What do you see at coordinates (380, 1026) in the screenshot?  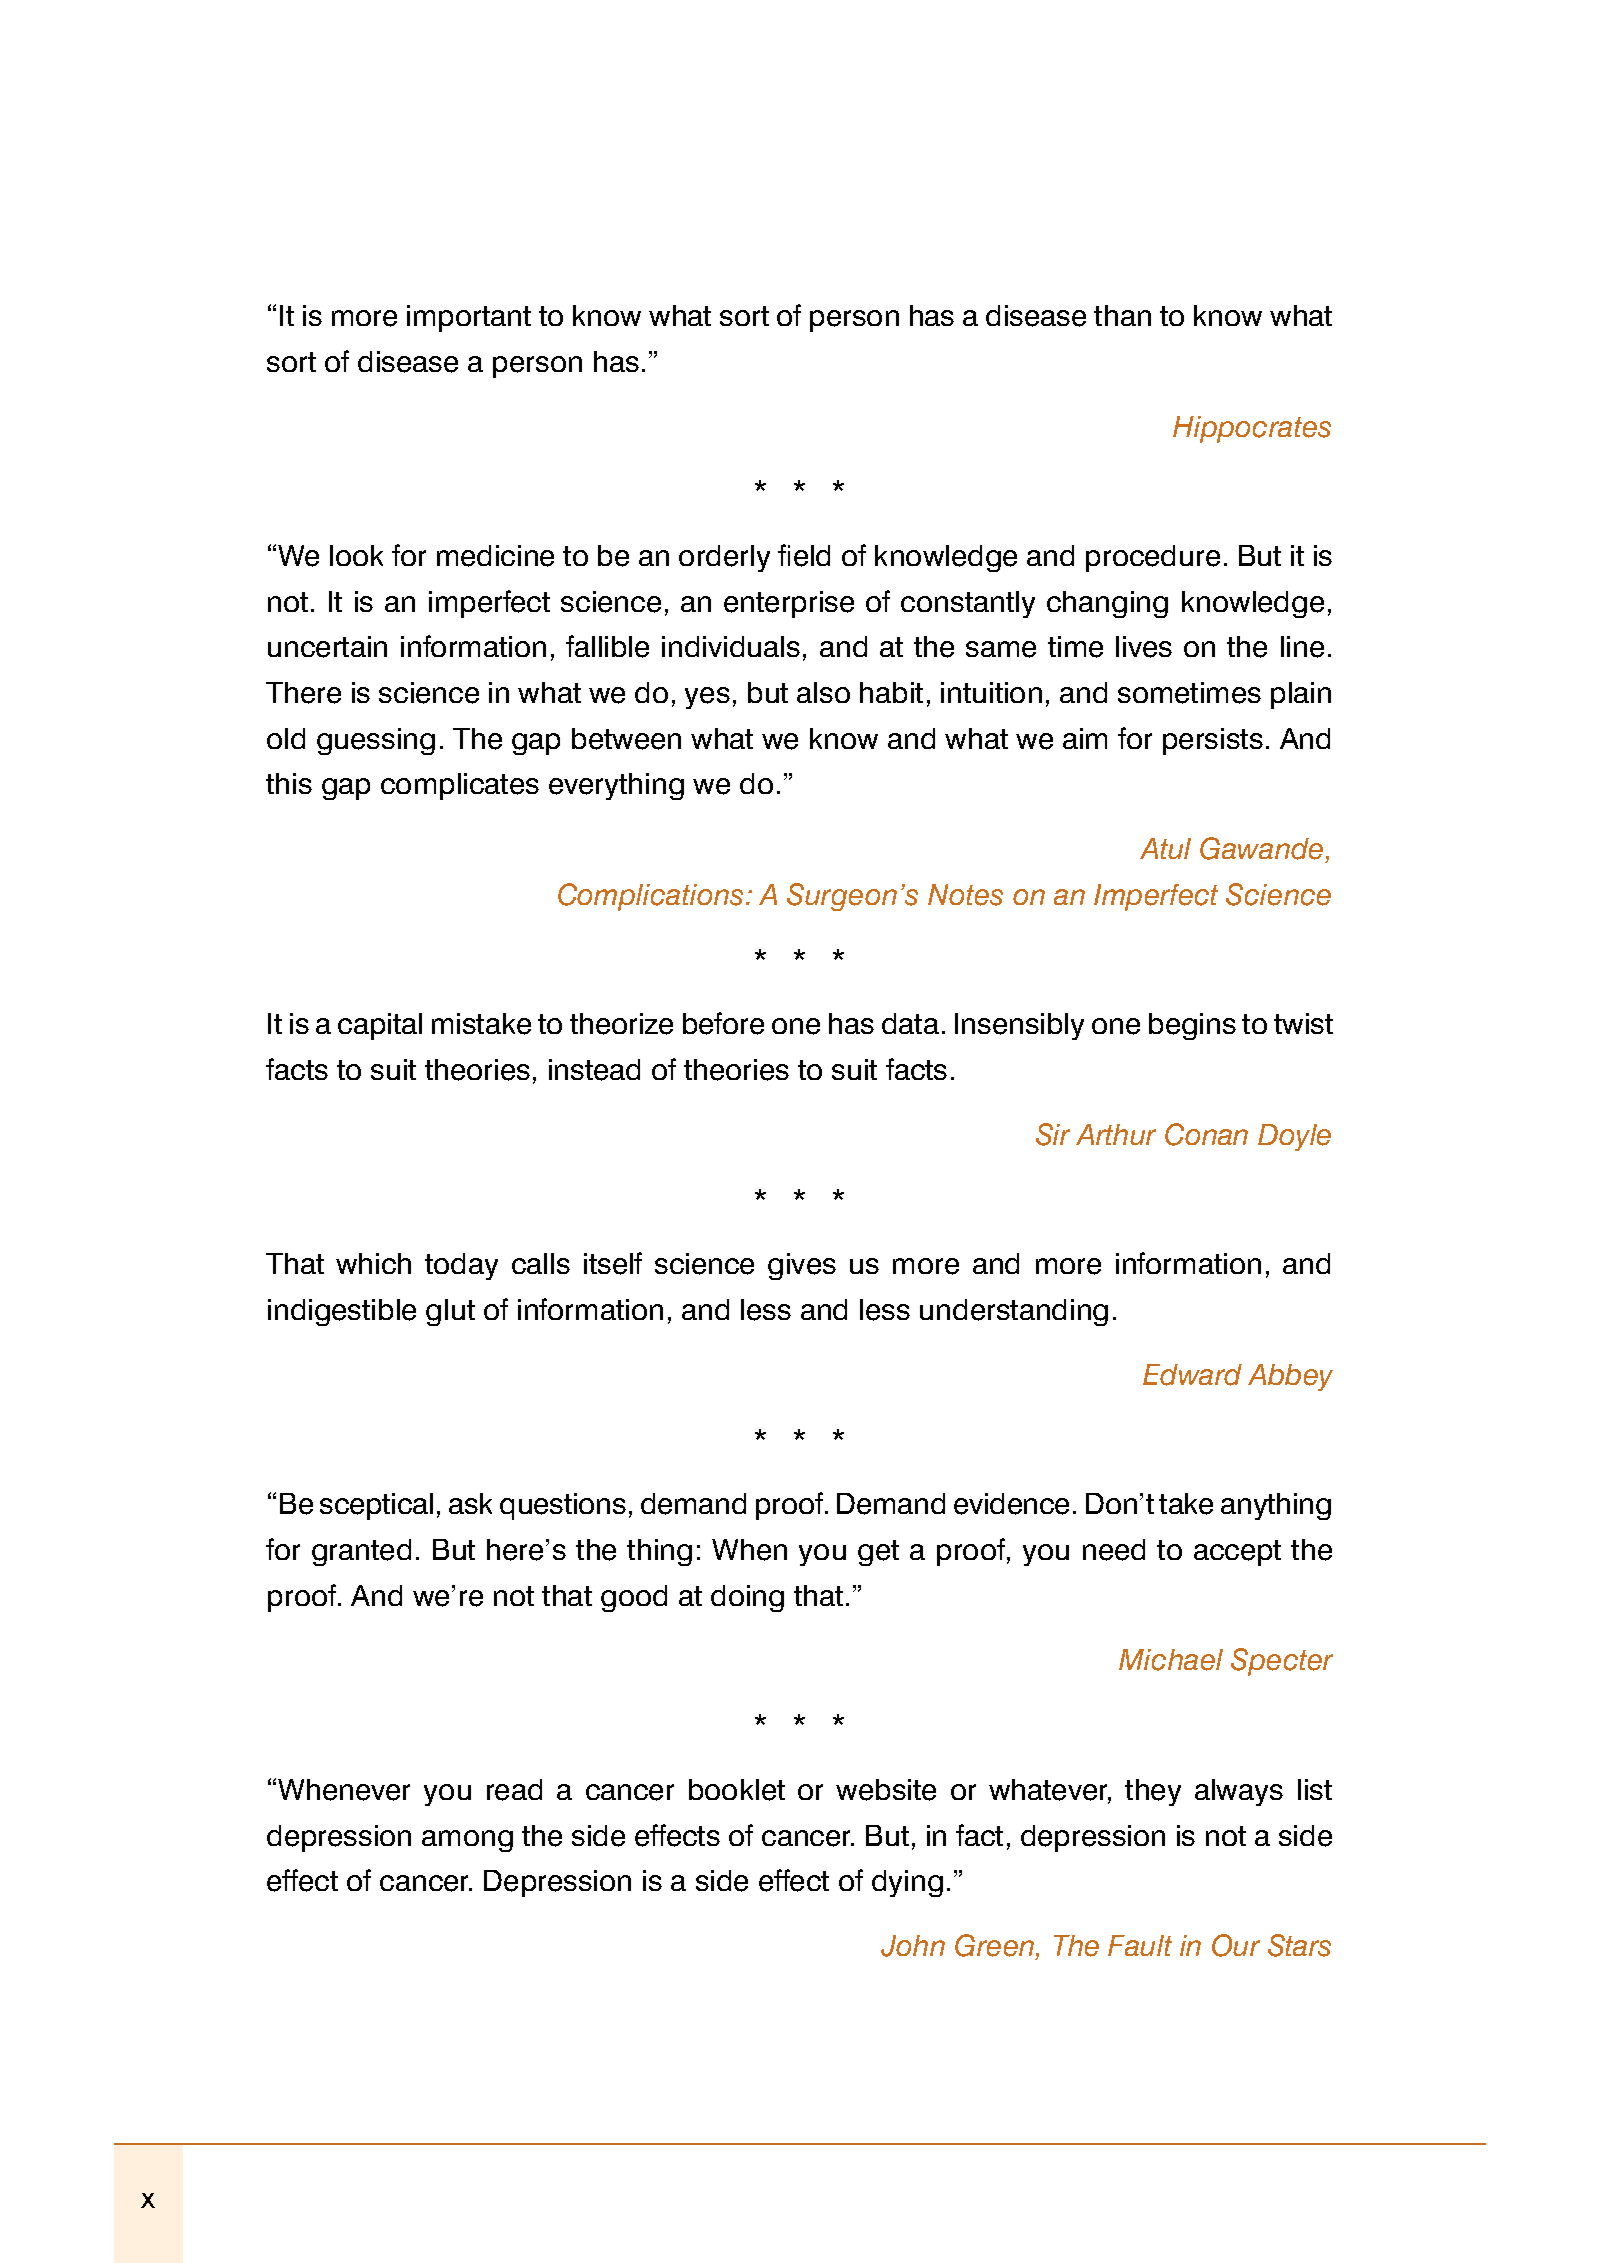 I see `capital` at bounding box center [380, 1026].
